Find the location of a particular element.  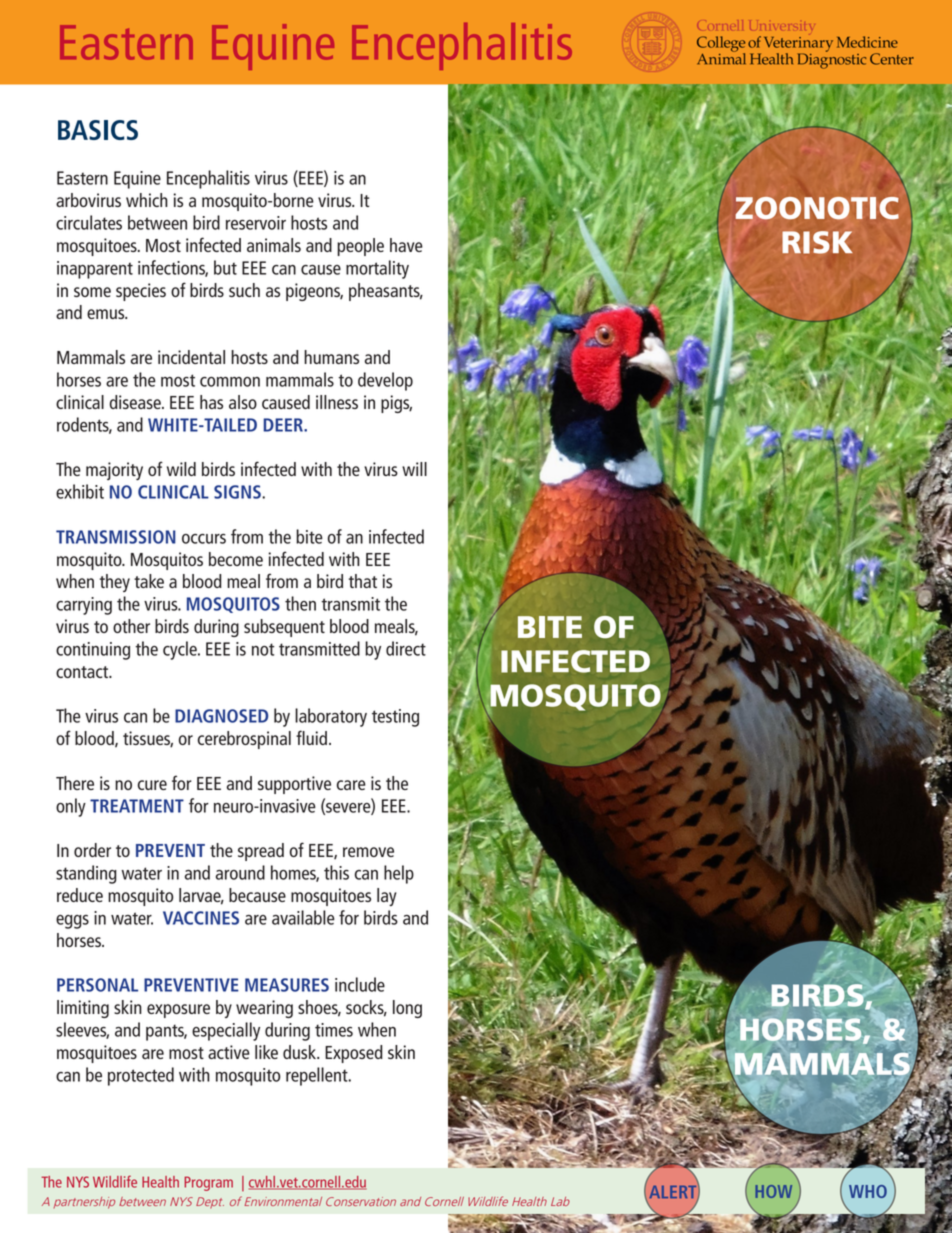

have is located at coordinates (406, 245).
